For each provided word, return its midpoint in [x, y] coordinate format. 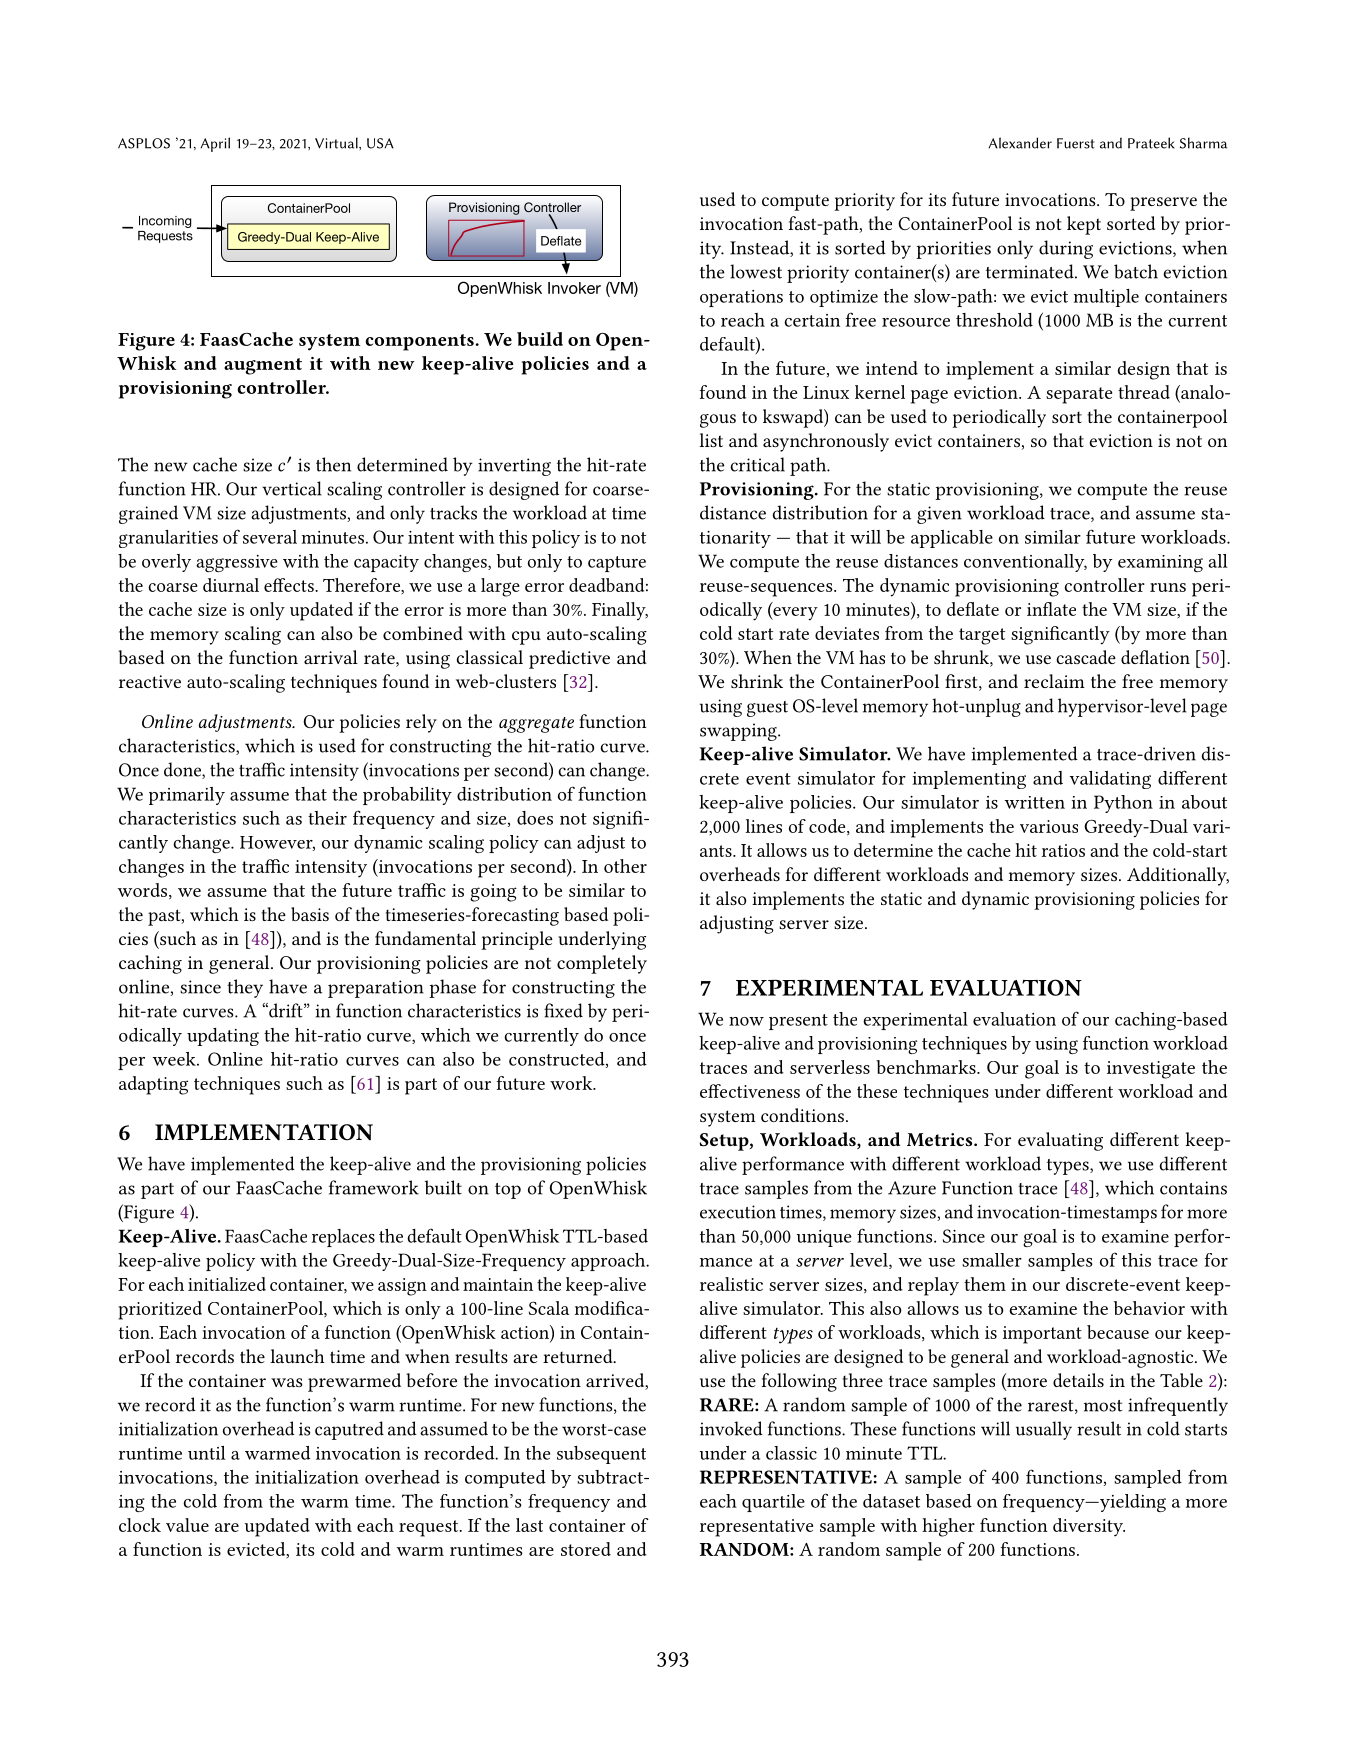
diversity [1089, 1527]
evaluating [1060, 1141]
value [187, 1525]
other [625, 866]
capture [617, 564]
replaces [343, 1238]
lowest [756, 271]
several [270, 537]
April [215, 144]
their [327, 818]
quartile [773, 1503]
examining [1160, 563]
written [1034, 802]
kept [1084, 225]
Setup [725, 1142]
